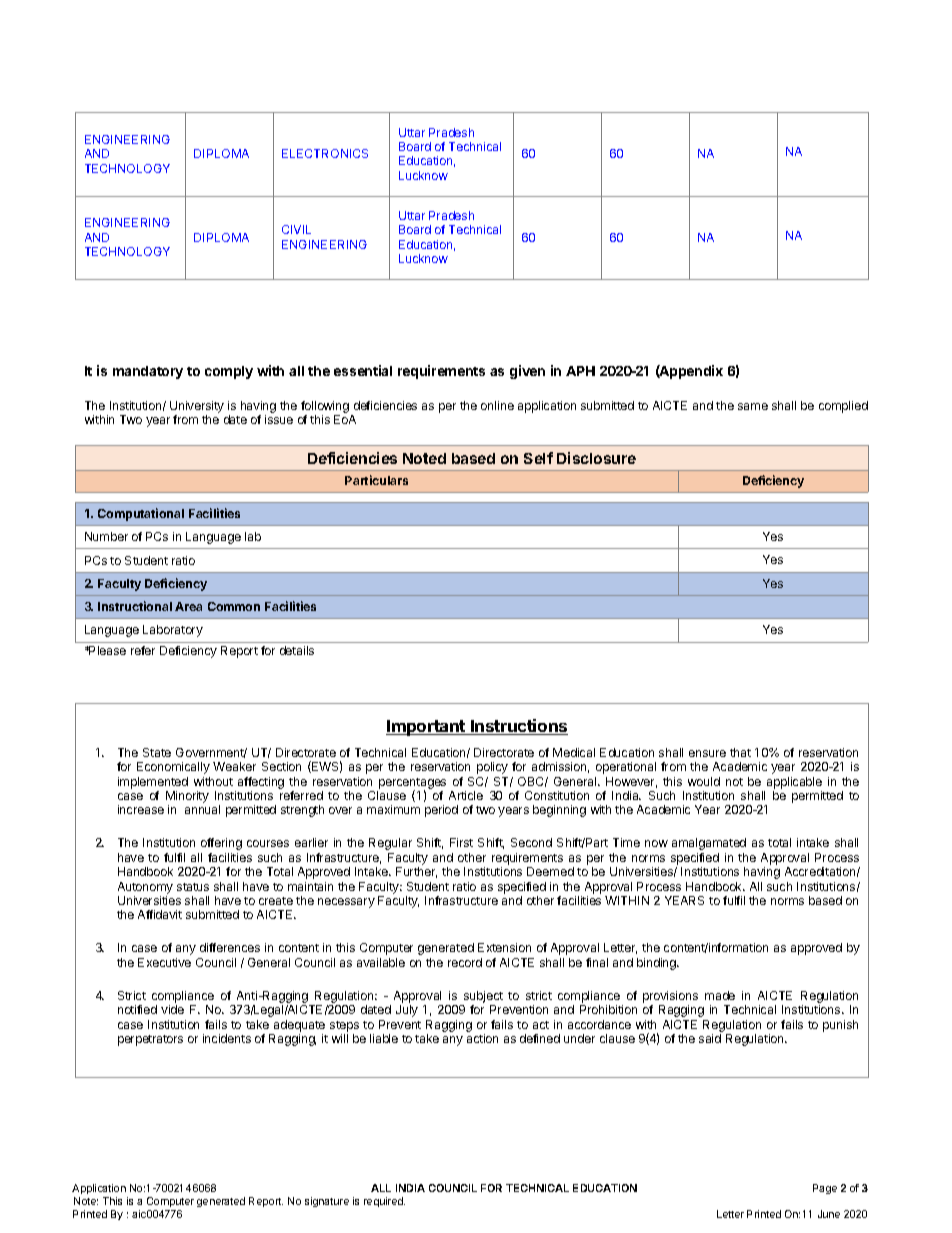  What do you see at coordinates (325, 153) in the screenshot?
I see `ELECTRONICS` at bounding box center [325, 153].
